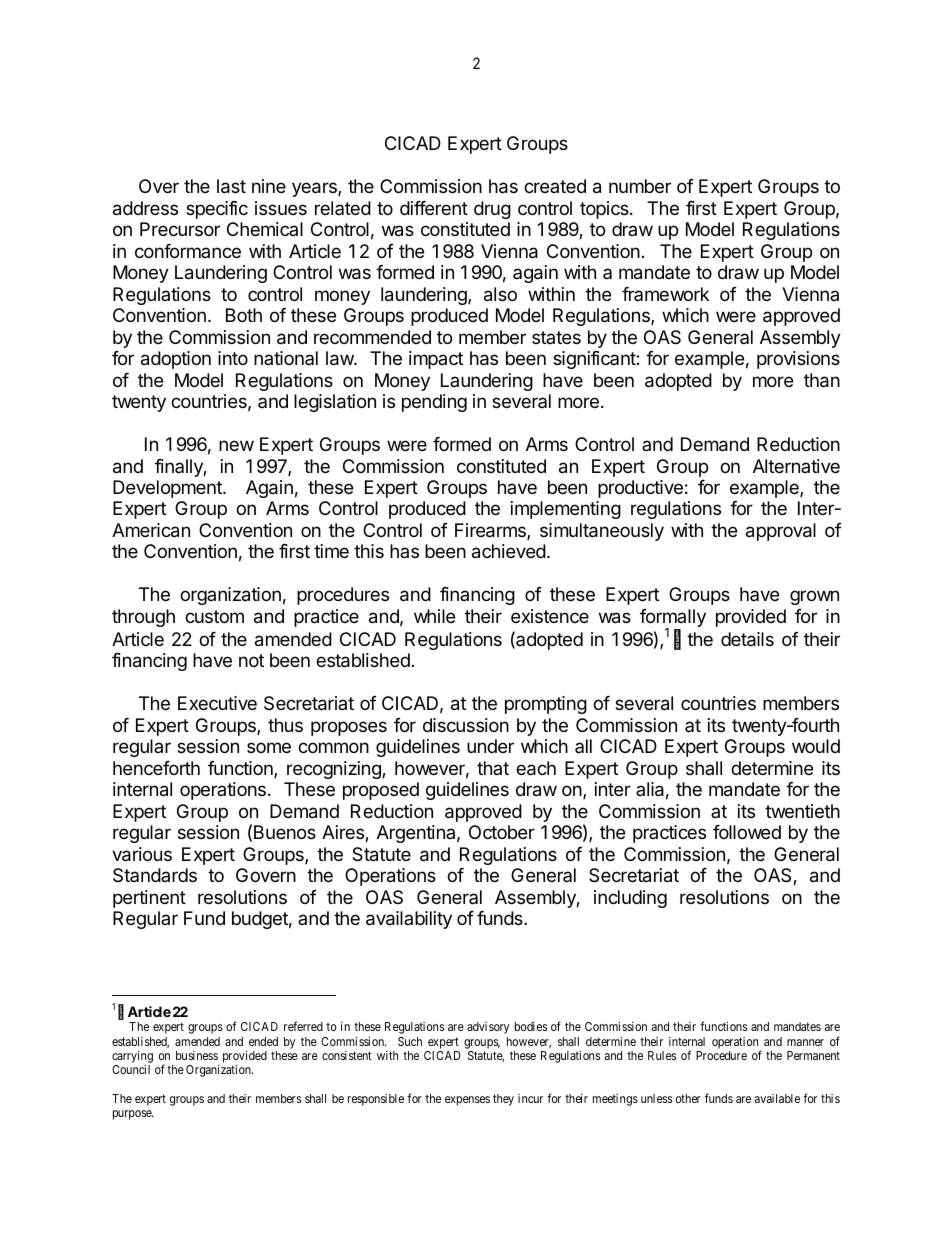 The image size is (952, 1233). Describe the element at coordinates (640, 186) in the screenshot. I see `number` at that location.
